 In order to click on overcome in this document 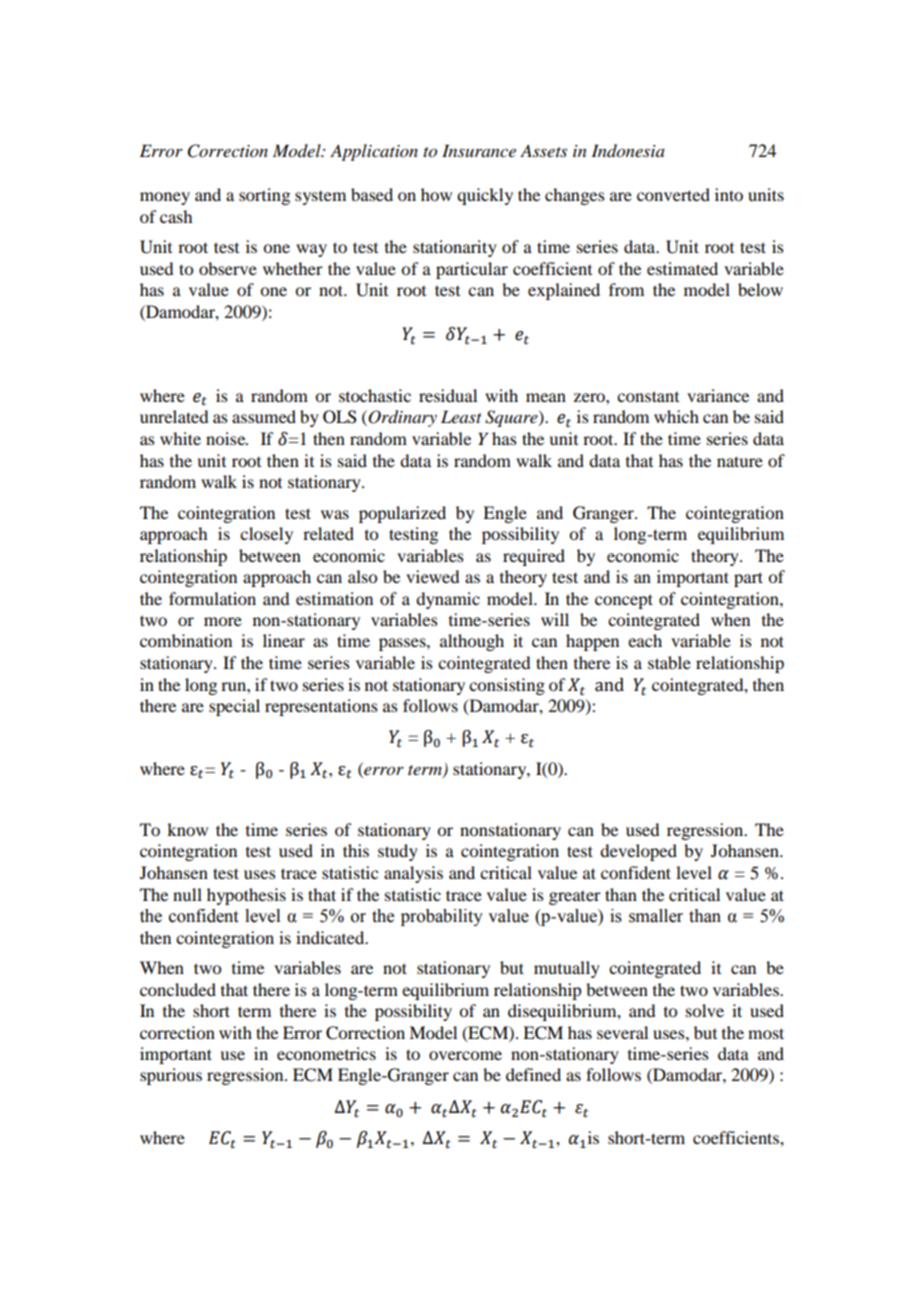, I will do `click(465, 1055)`.
